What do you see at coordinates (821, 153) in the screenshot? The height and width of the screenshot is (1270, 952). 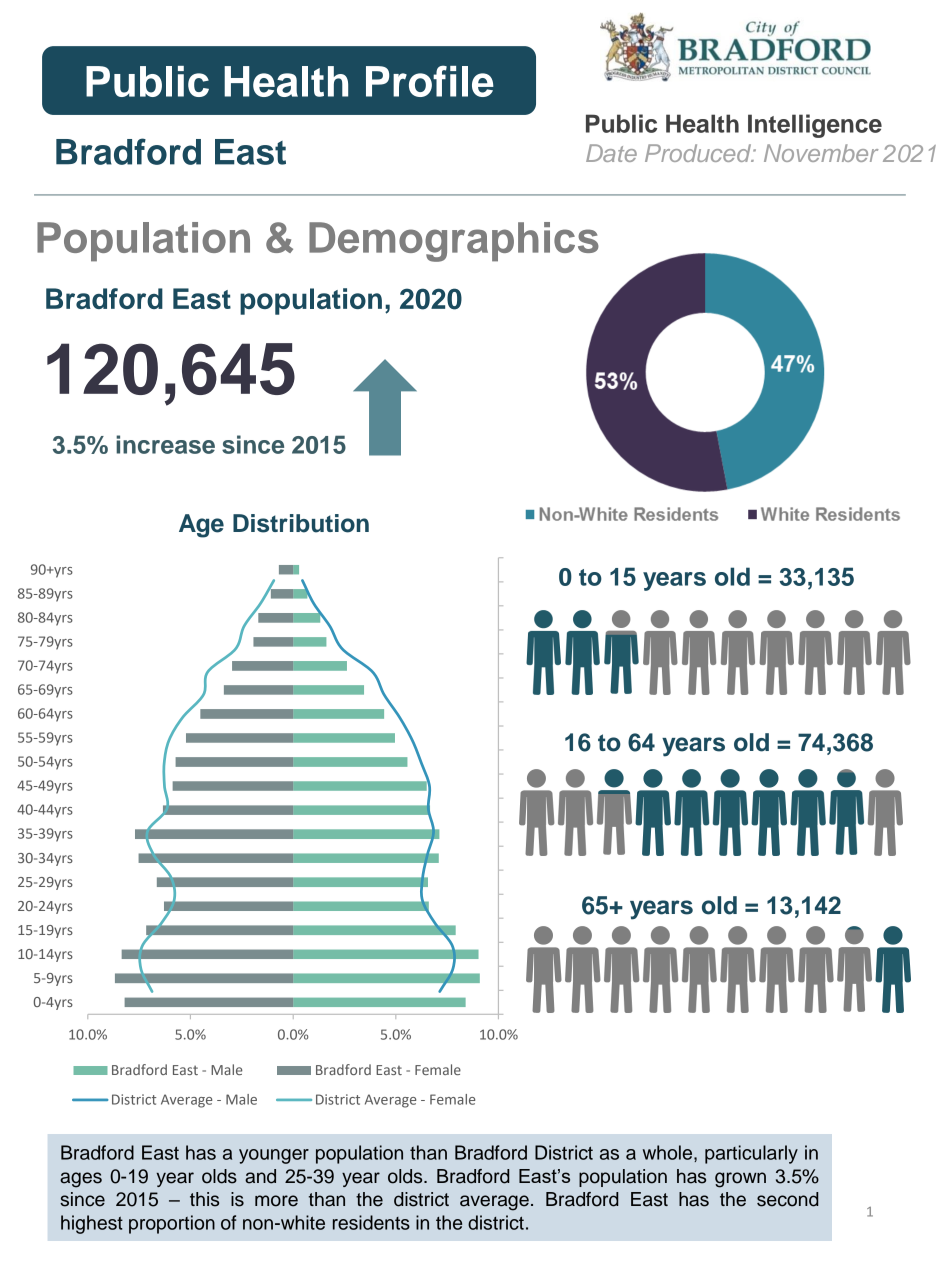 I see `November` at bounding box center [821, 153].
